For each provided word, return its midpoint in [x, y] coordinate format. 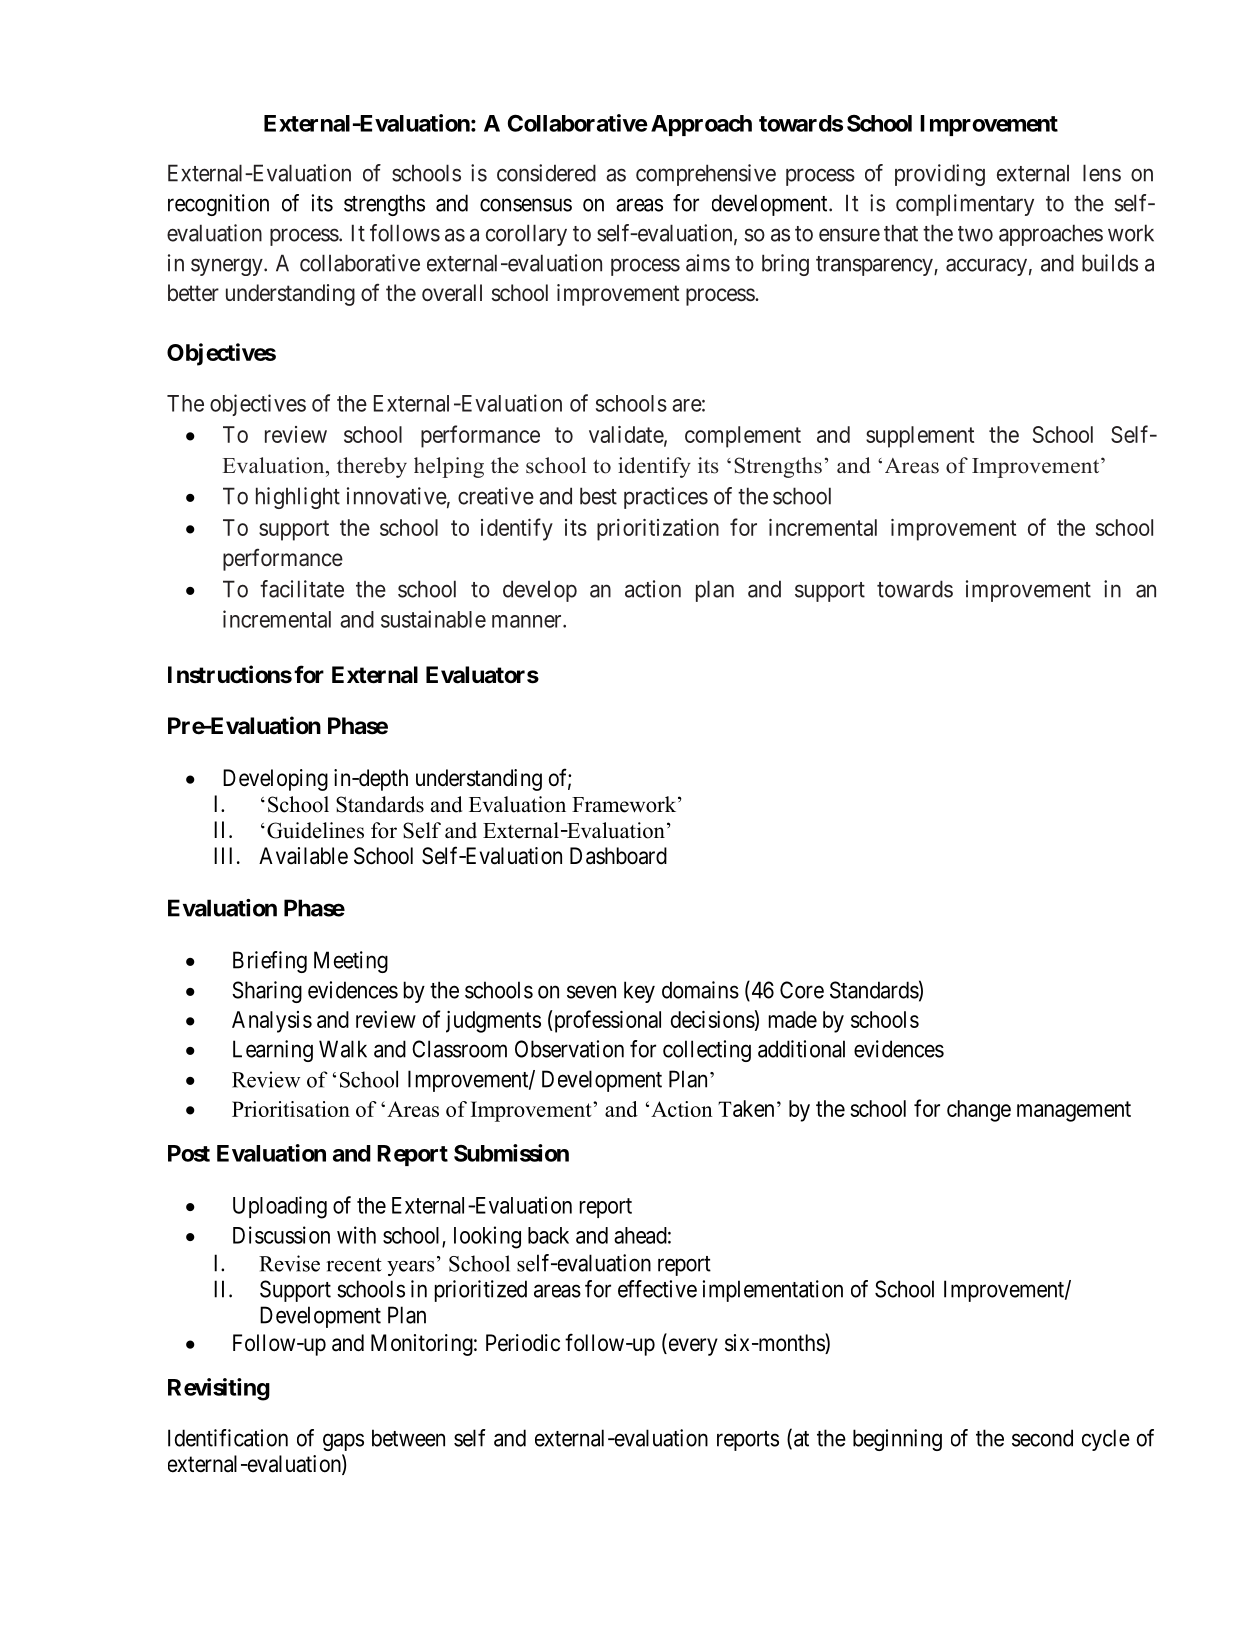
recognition [218, 205]
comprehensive [706, 175]
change [979, 1111]
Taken [746, 1108]
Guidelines [315, 830]
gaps [343, 1442]
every [692, 1347]
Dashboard [618, 856]
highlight [298, 498]
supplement [920, 437]
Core [802, 990]
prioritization [658, 530]
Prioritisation [291, 1109]
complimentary [965, 205]
